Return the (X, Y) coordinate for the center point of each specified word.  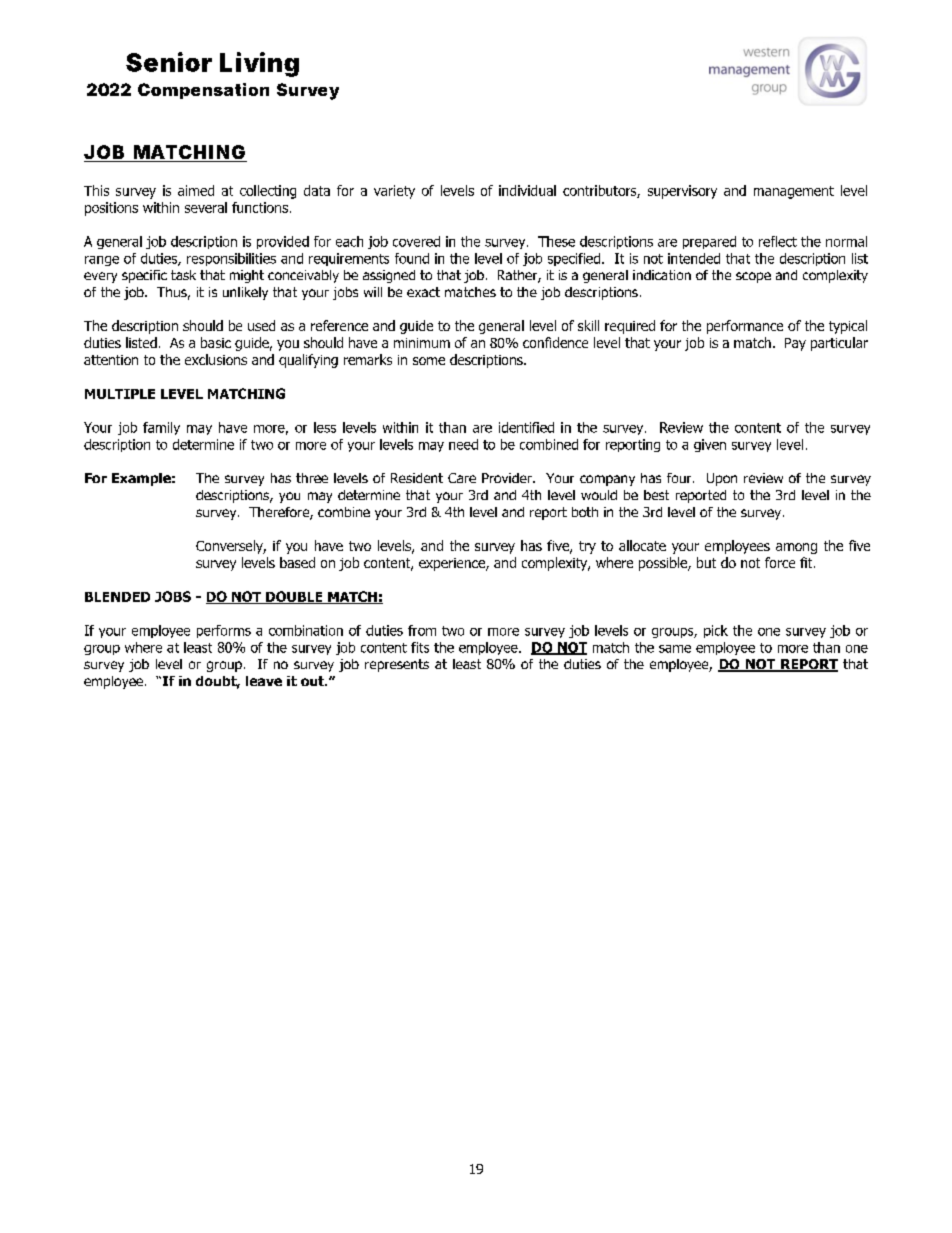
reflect (778, 241)
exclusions (216, 359)
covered (416, 241)
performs (224, 631)
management (794, 192)
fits (420, 647)
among (796, 548)
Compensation (203, 91)
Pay (795, 344)
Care (462, 478)
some (429, 361)
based (297, 562)
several (206, 207)
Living (259, 64)
